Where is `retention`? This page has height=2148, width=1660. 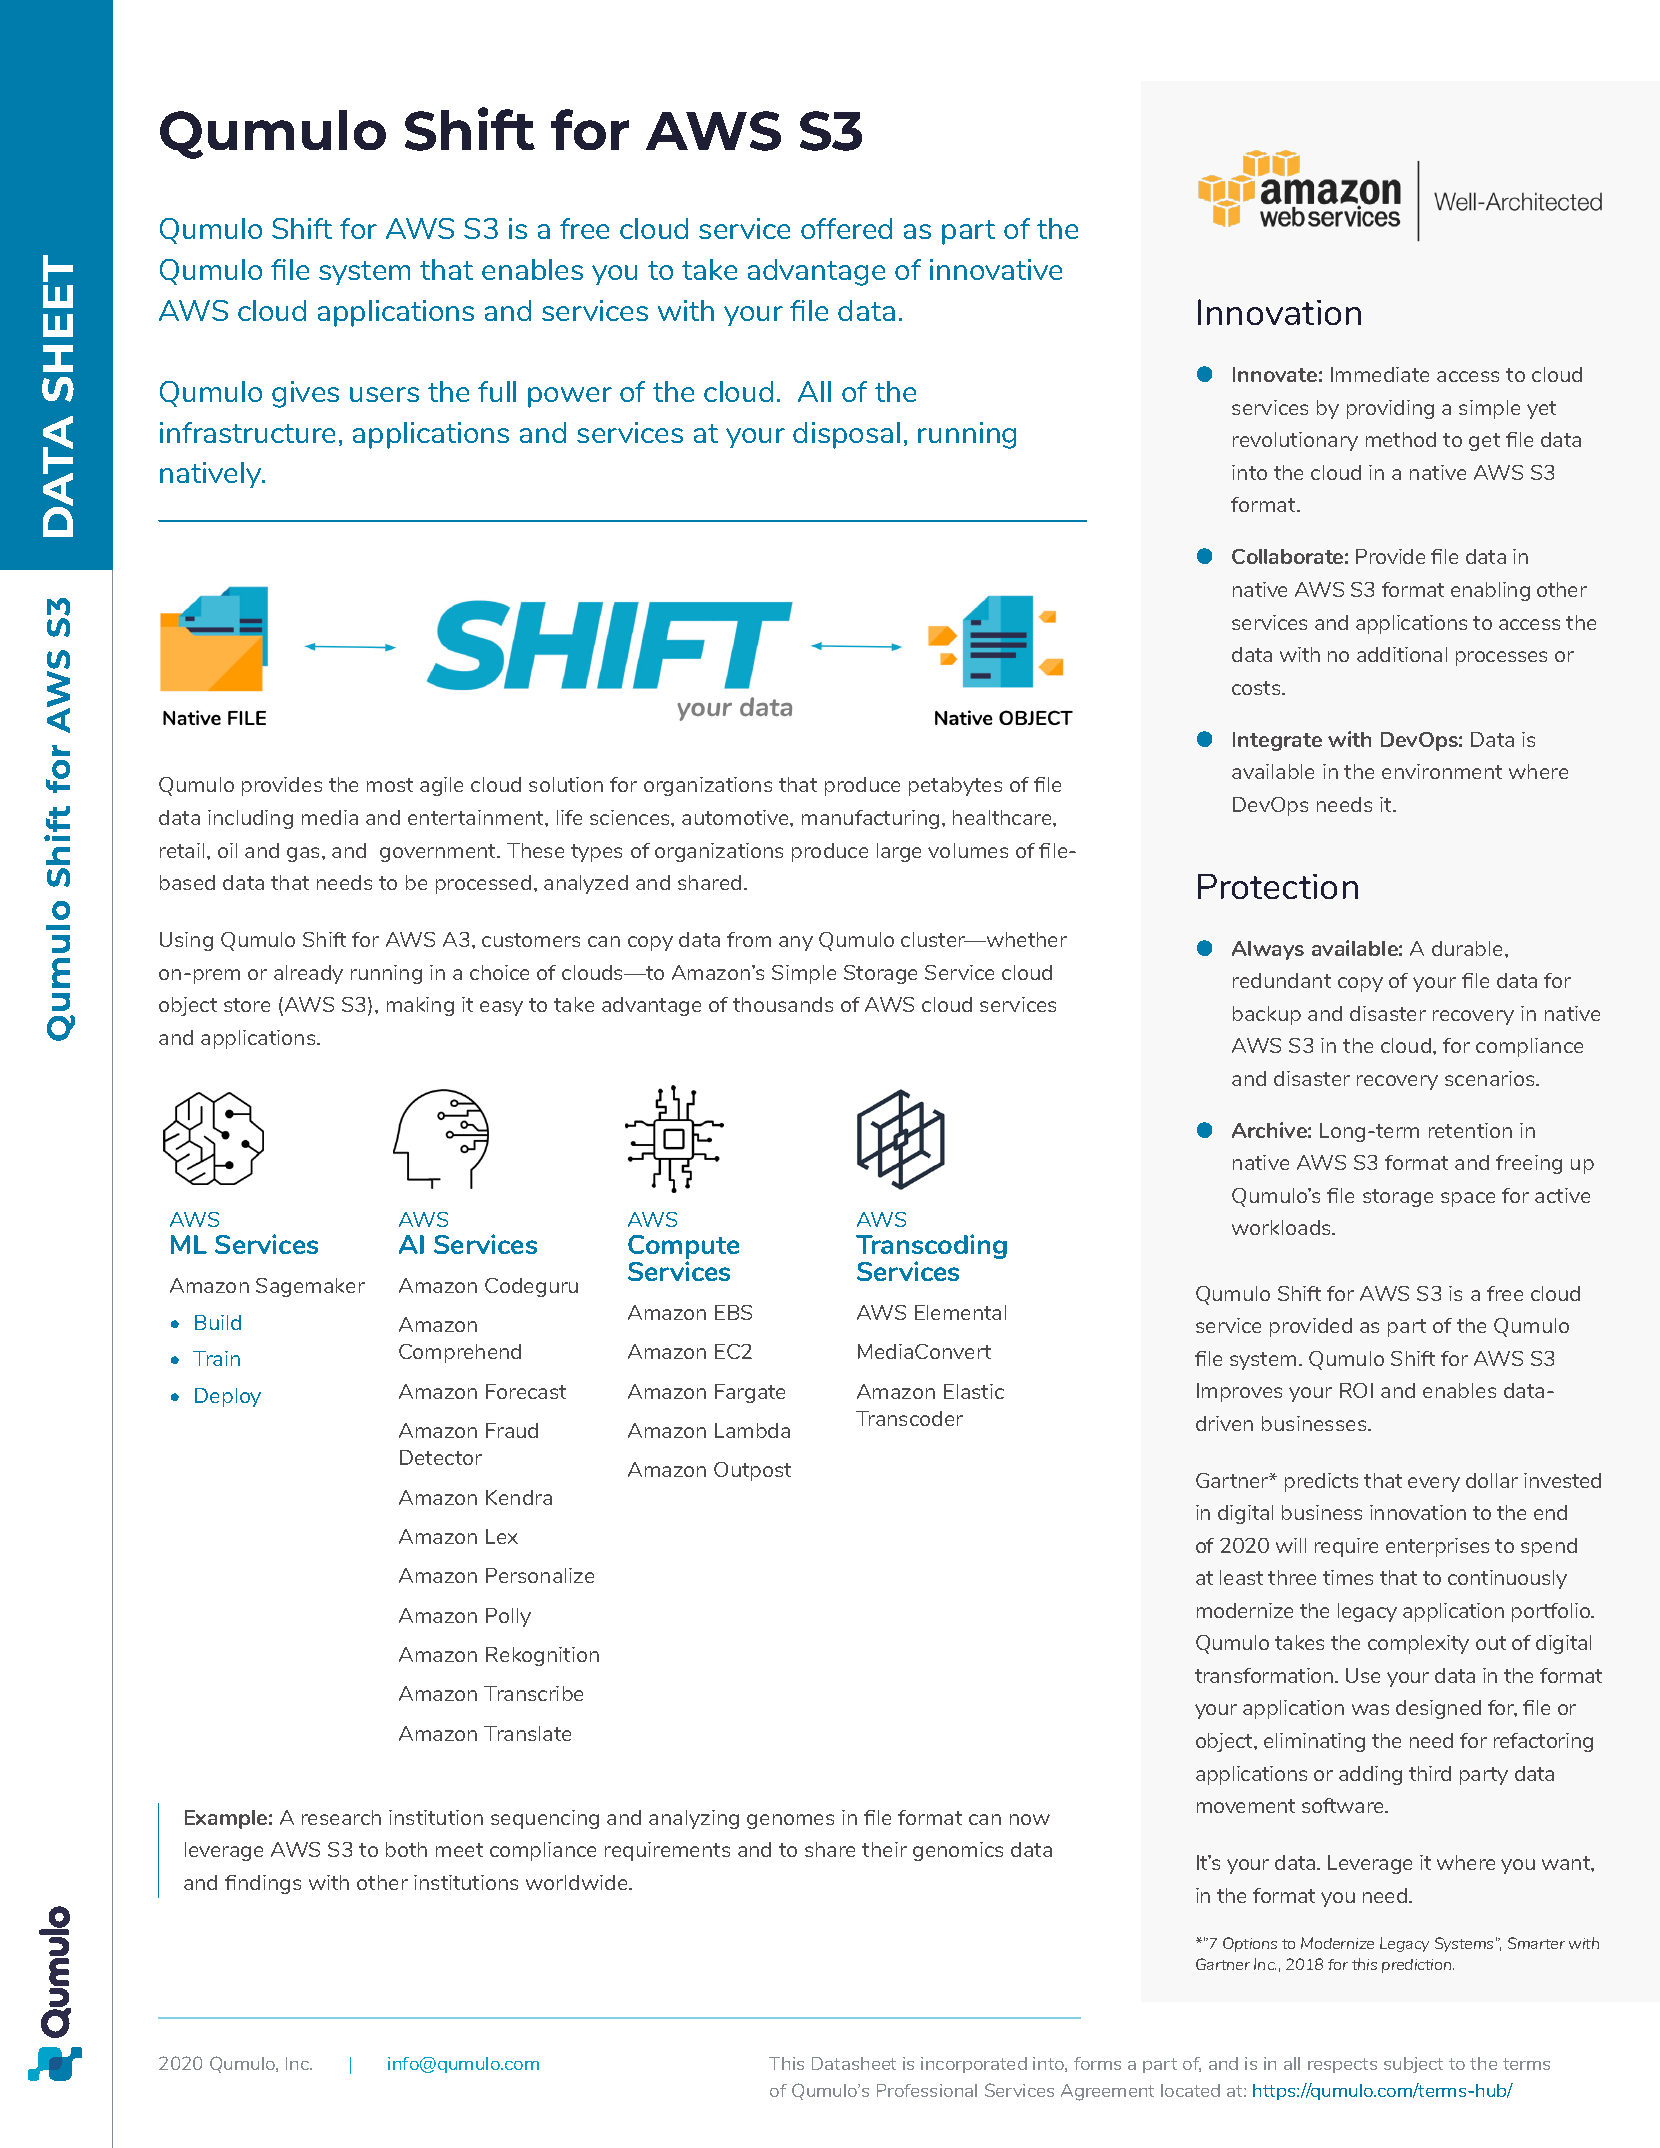 retention is located at coordinates (1470, 1130).
